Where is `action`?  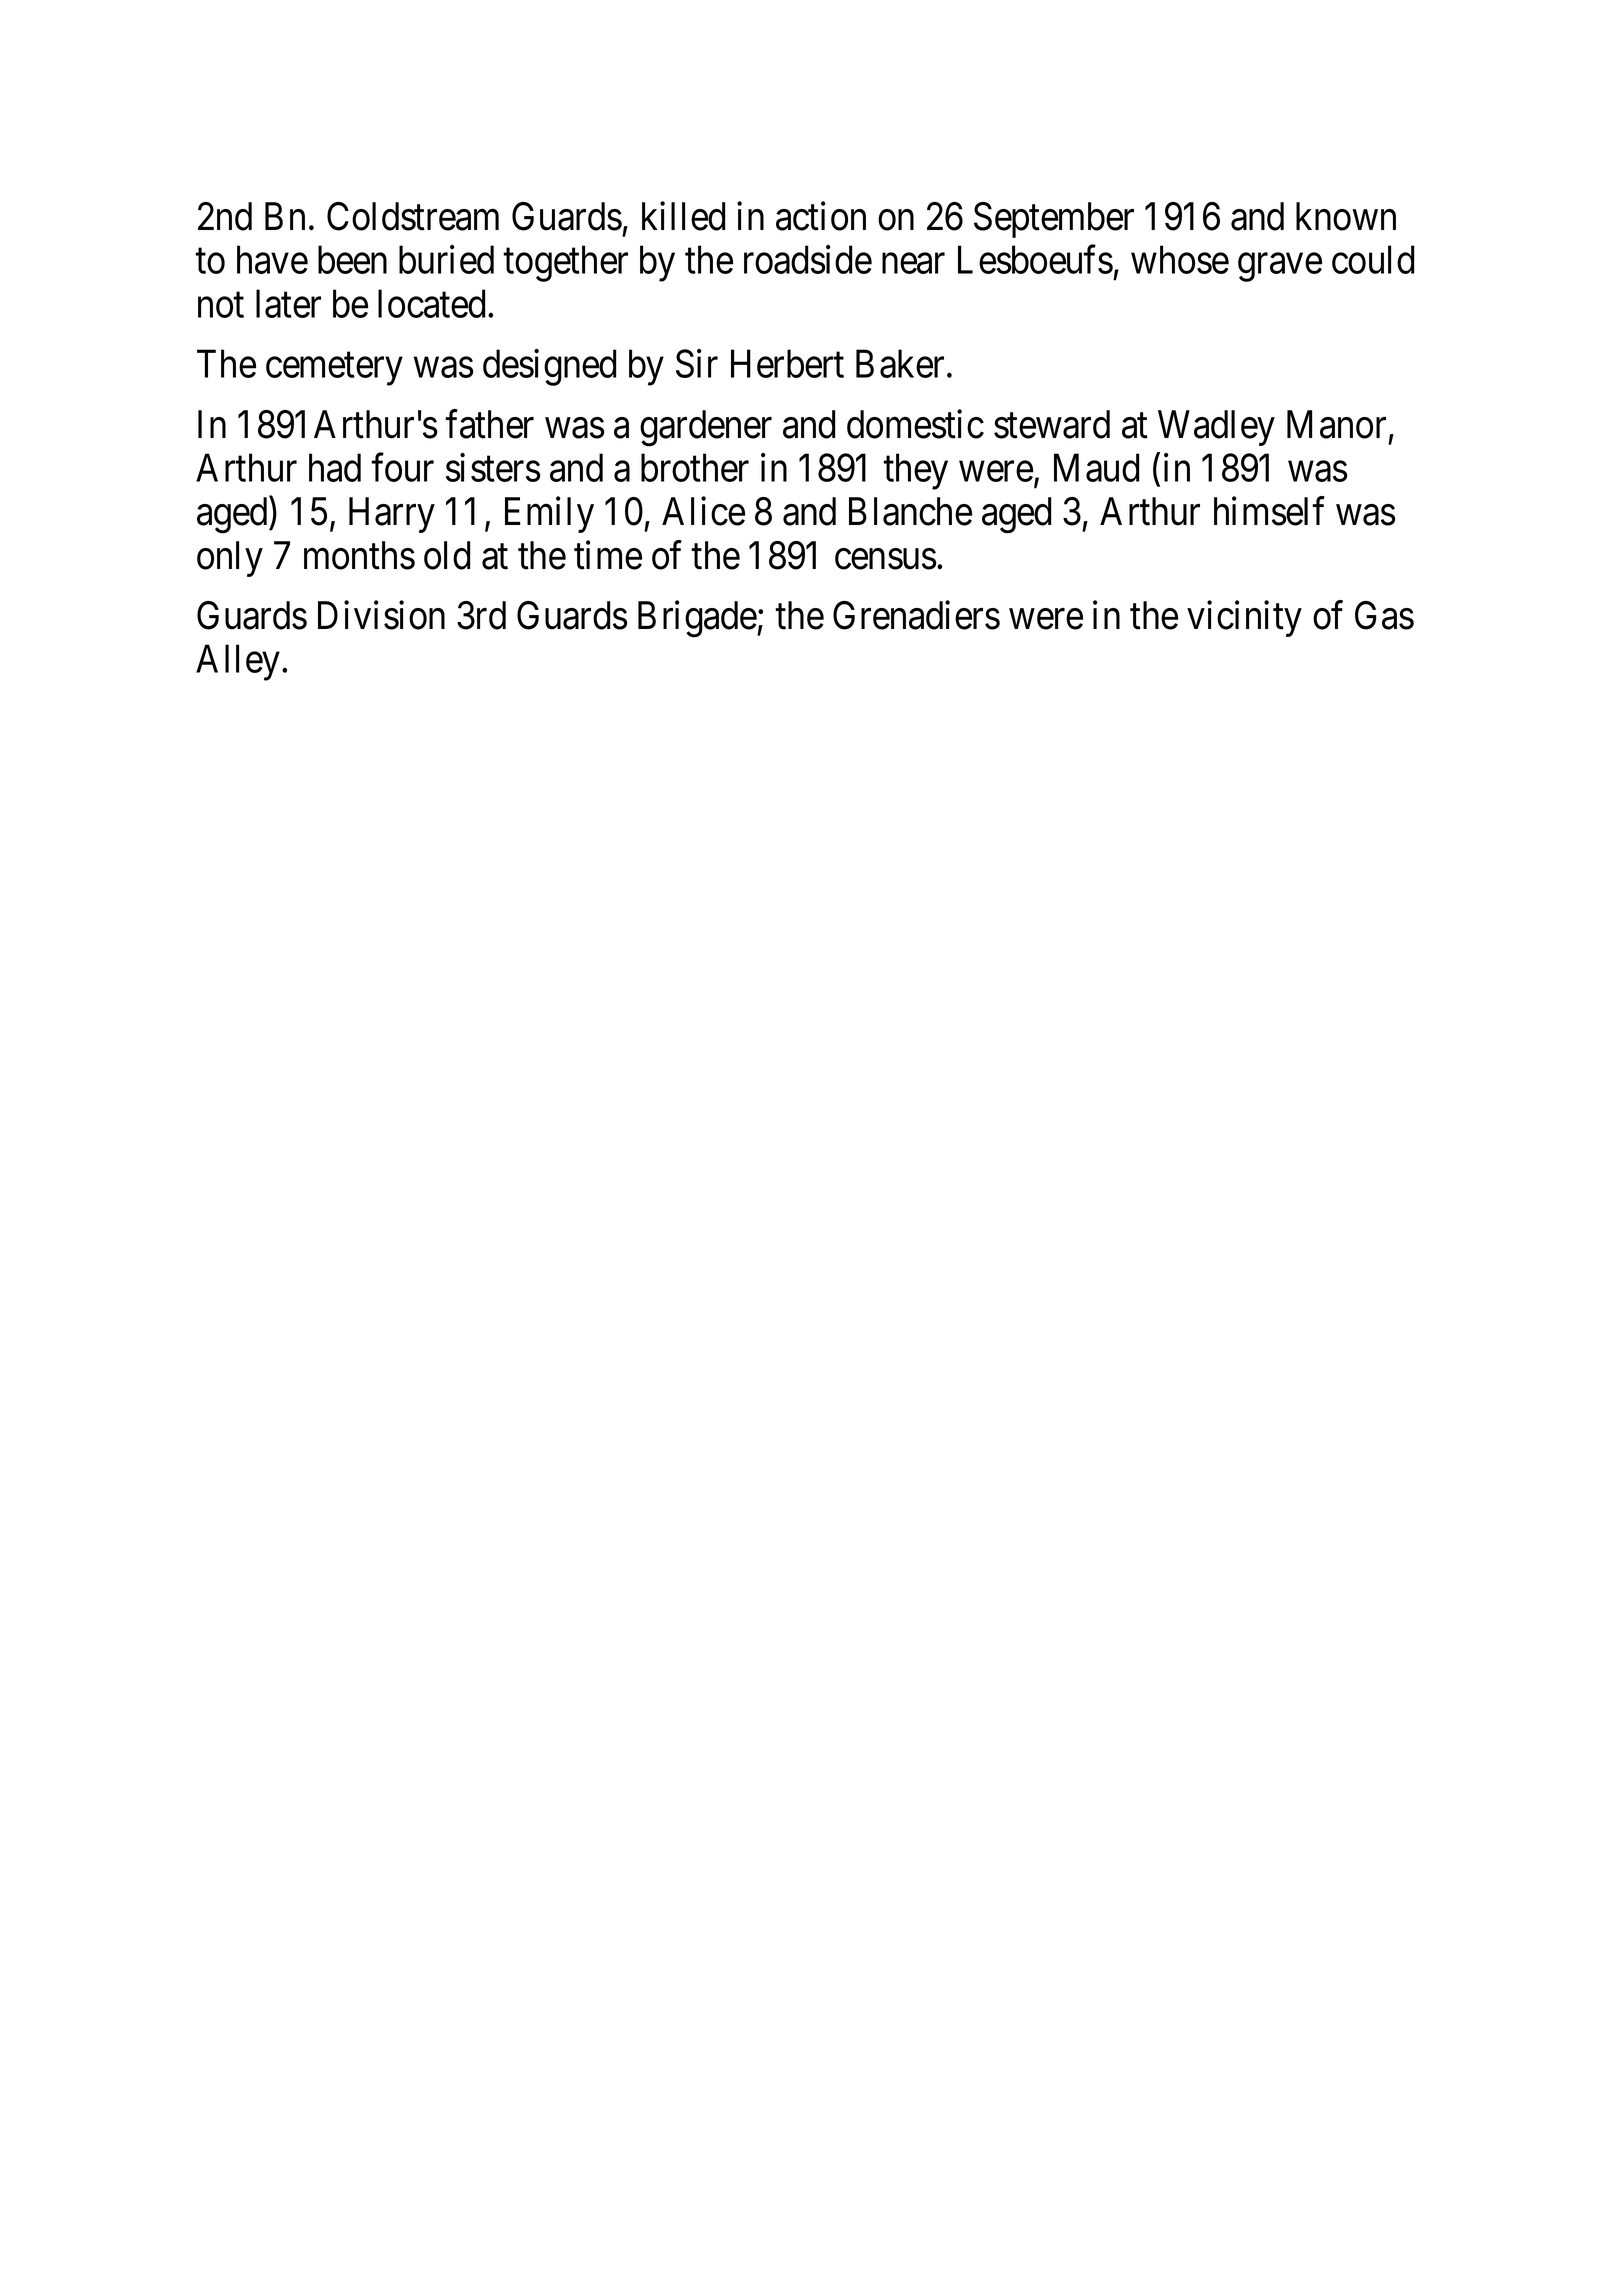 action is located at coordinates (821, 216).
